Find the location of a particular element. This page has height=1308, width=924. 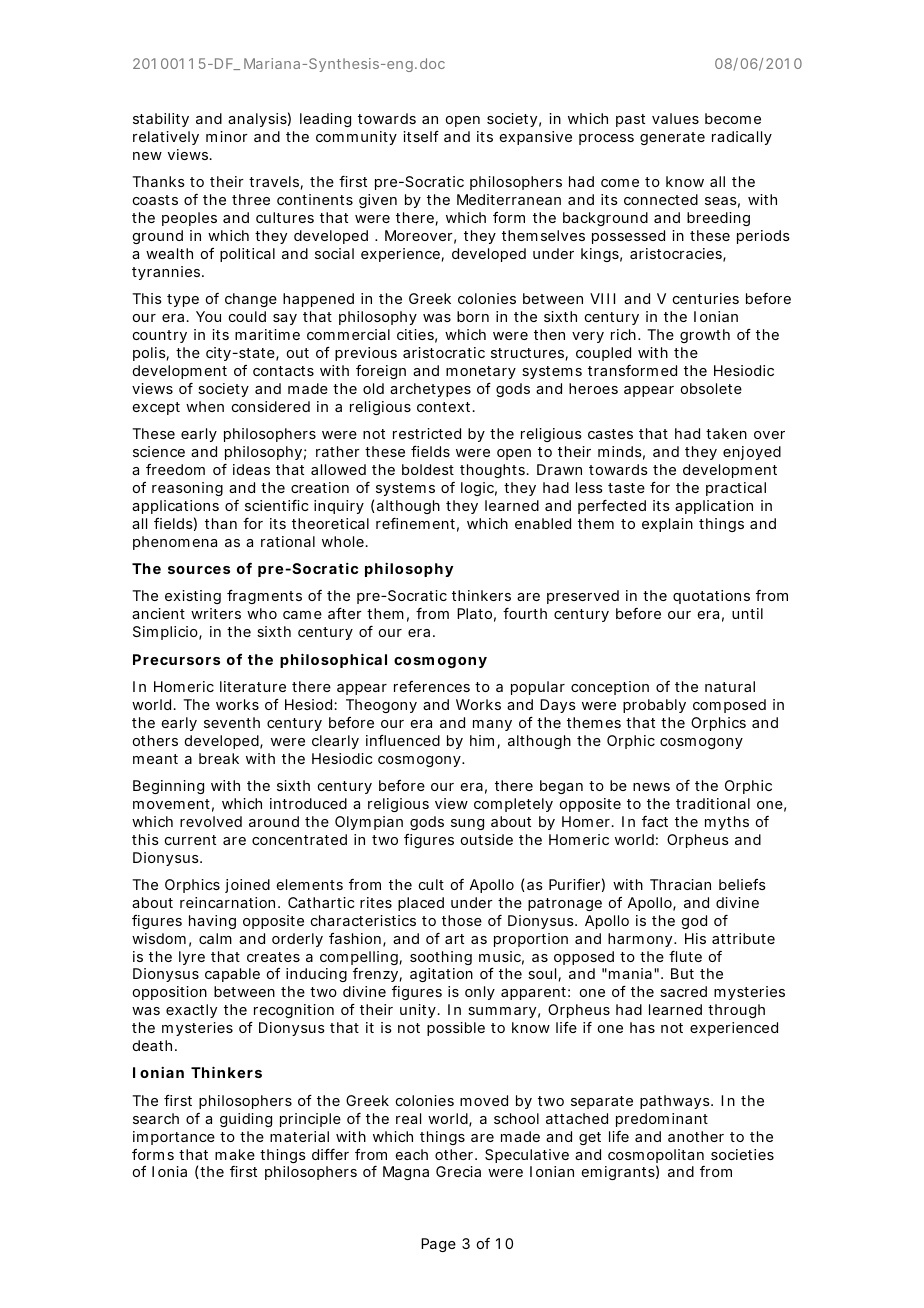

cosmopolitan is located at coordinates (656, 1157).
